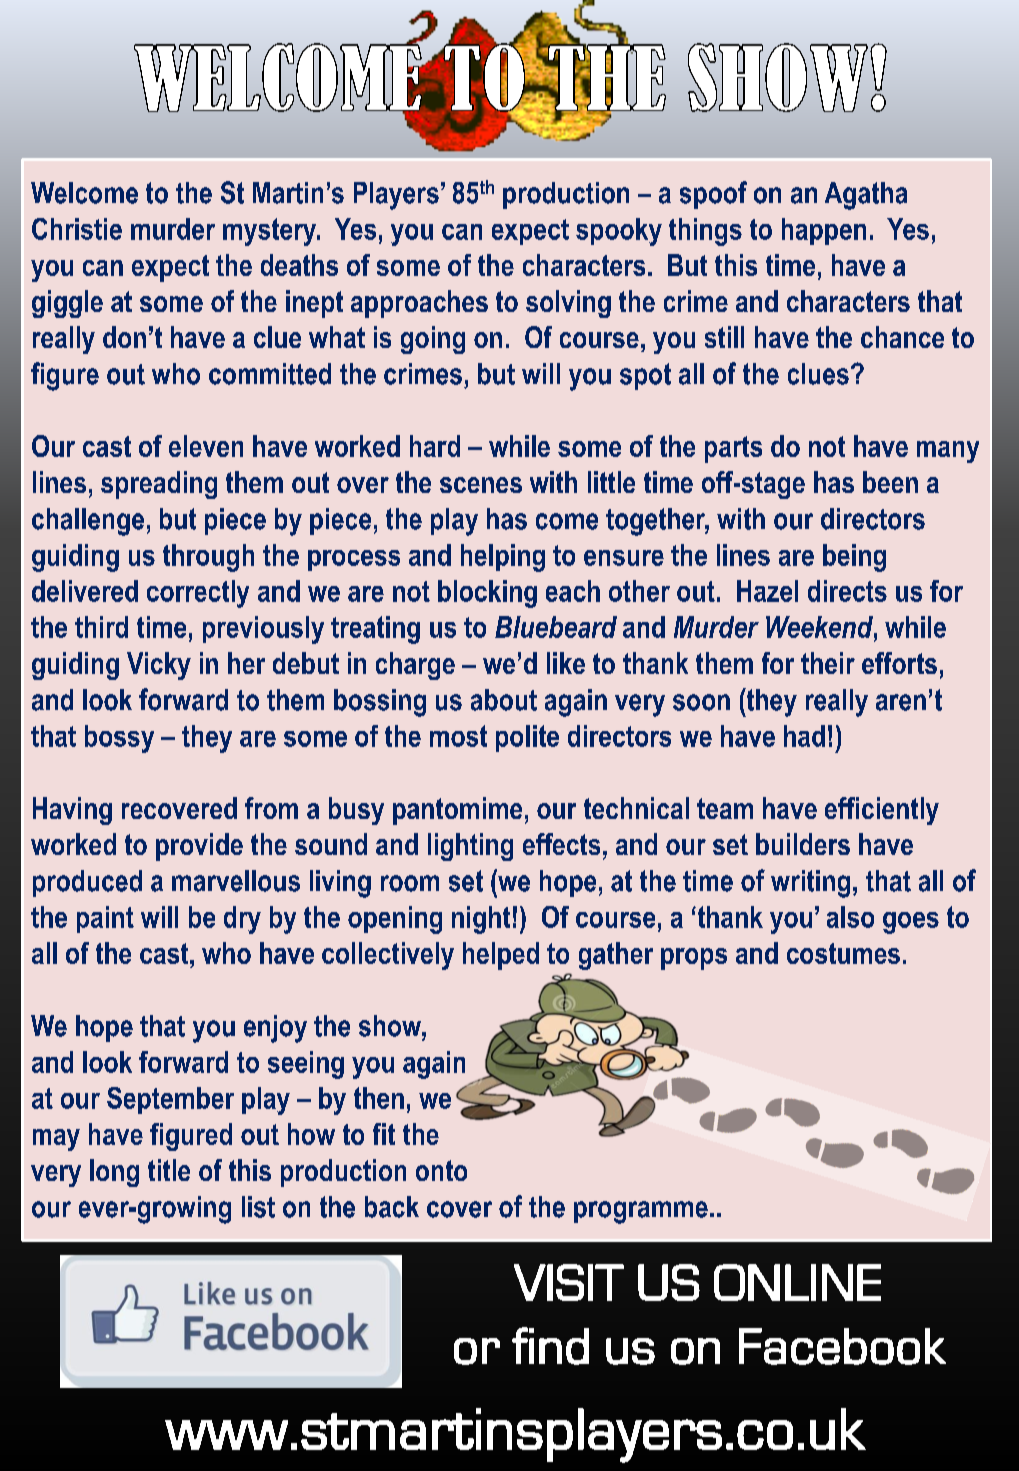  Describe the element at coordinates (258, 1207) in the screenshot. I see `list` at that location.
